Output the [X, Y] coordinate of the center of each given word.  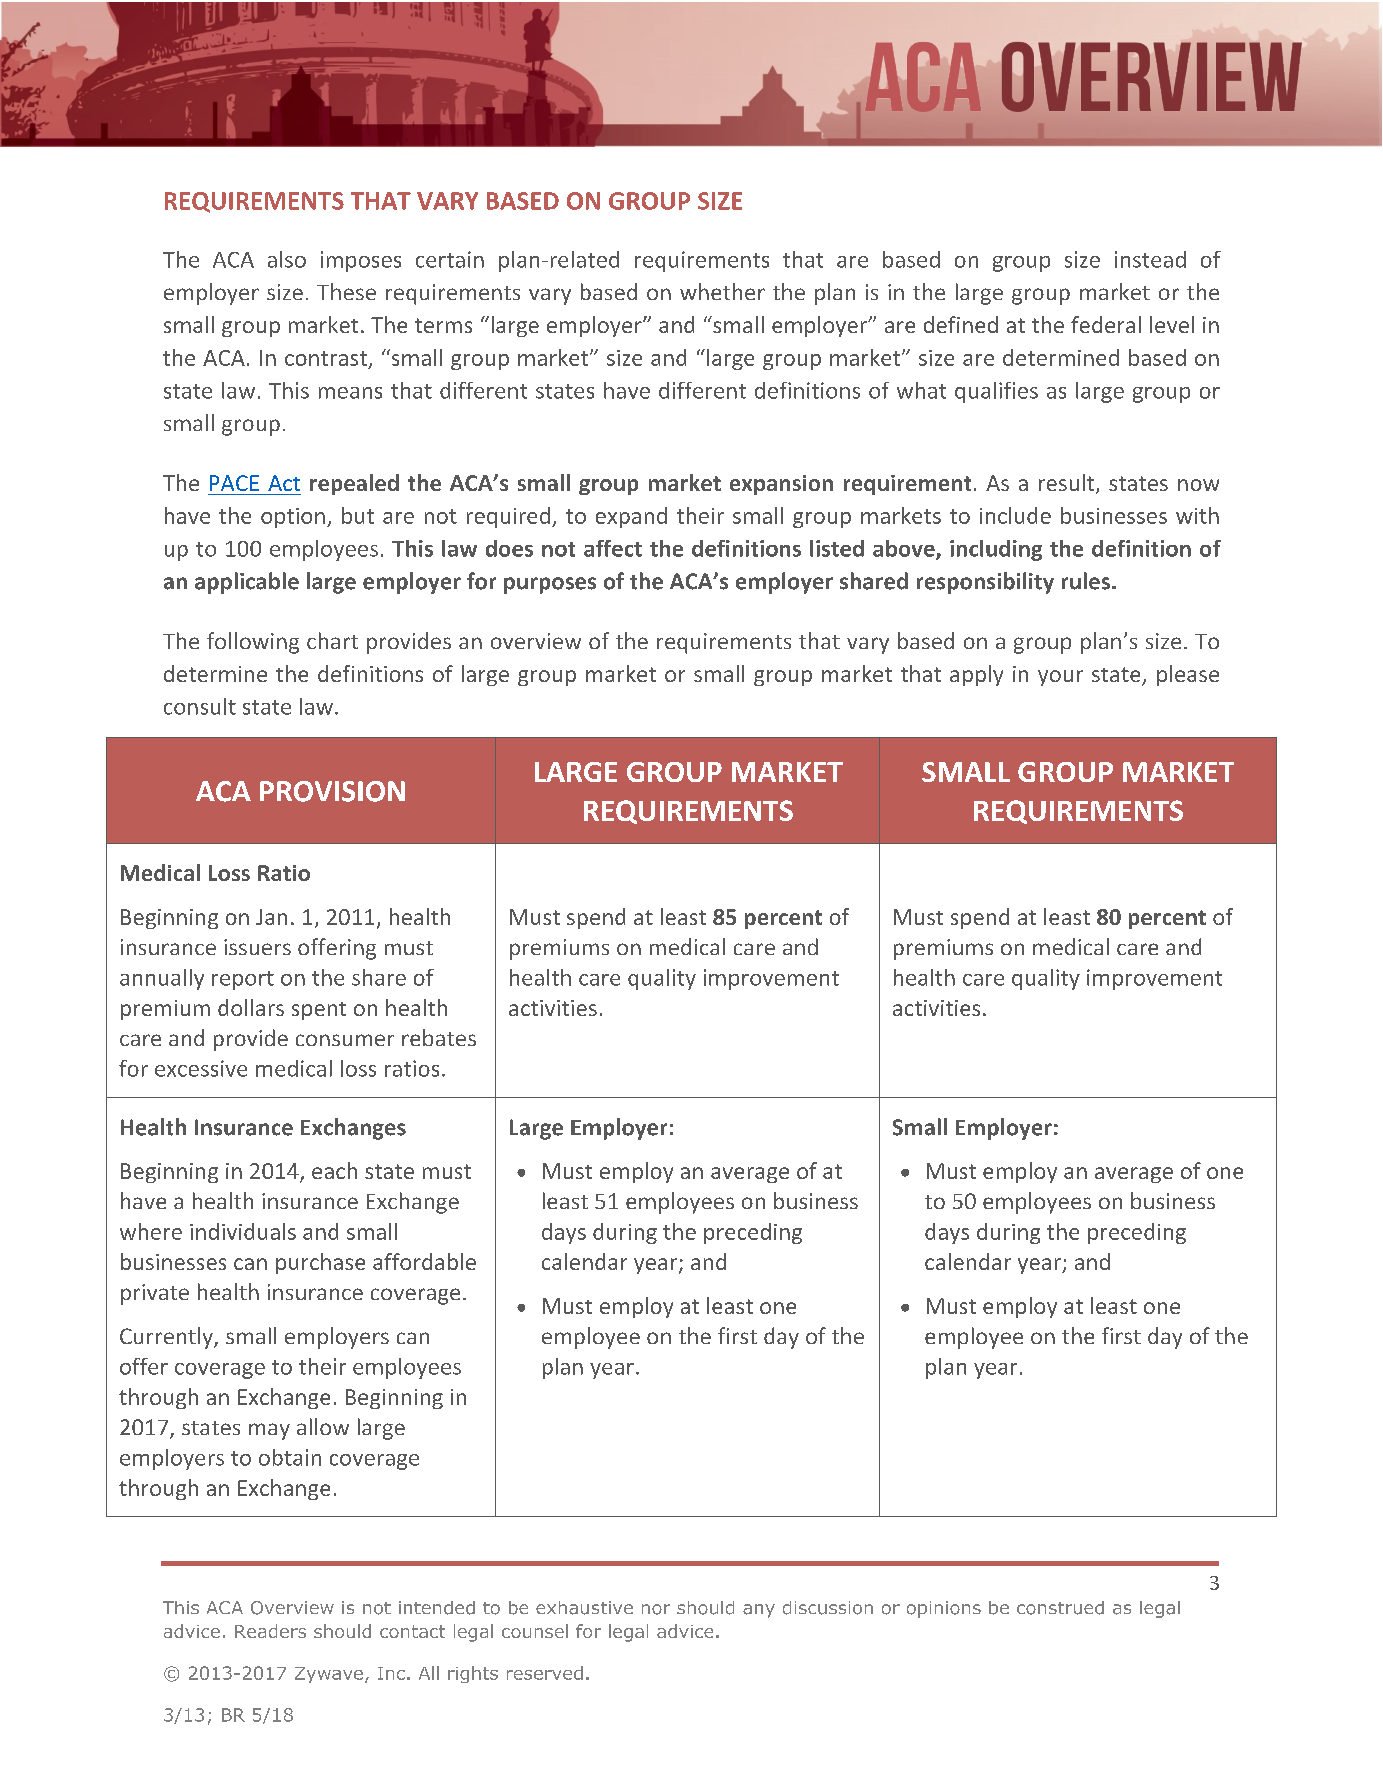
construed [1060, 1608]
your [1060, 678]
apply [976, 675]
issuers [257, 947]
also [287, 259]
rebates [439, 1037]
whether [722, 291]
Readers [270, 1631]
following [253, 643]
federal [1106, 324]
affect [613, 548]
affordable [424, 1261]
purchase [320, 1263]
